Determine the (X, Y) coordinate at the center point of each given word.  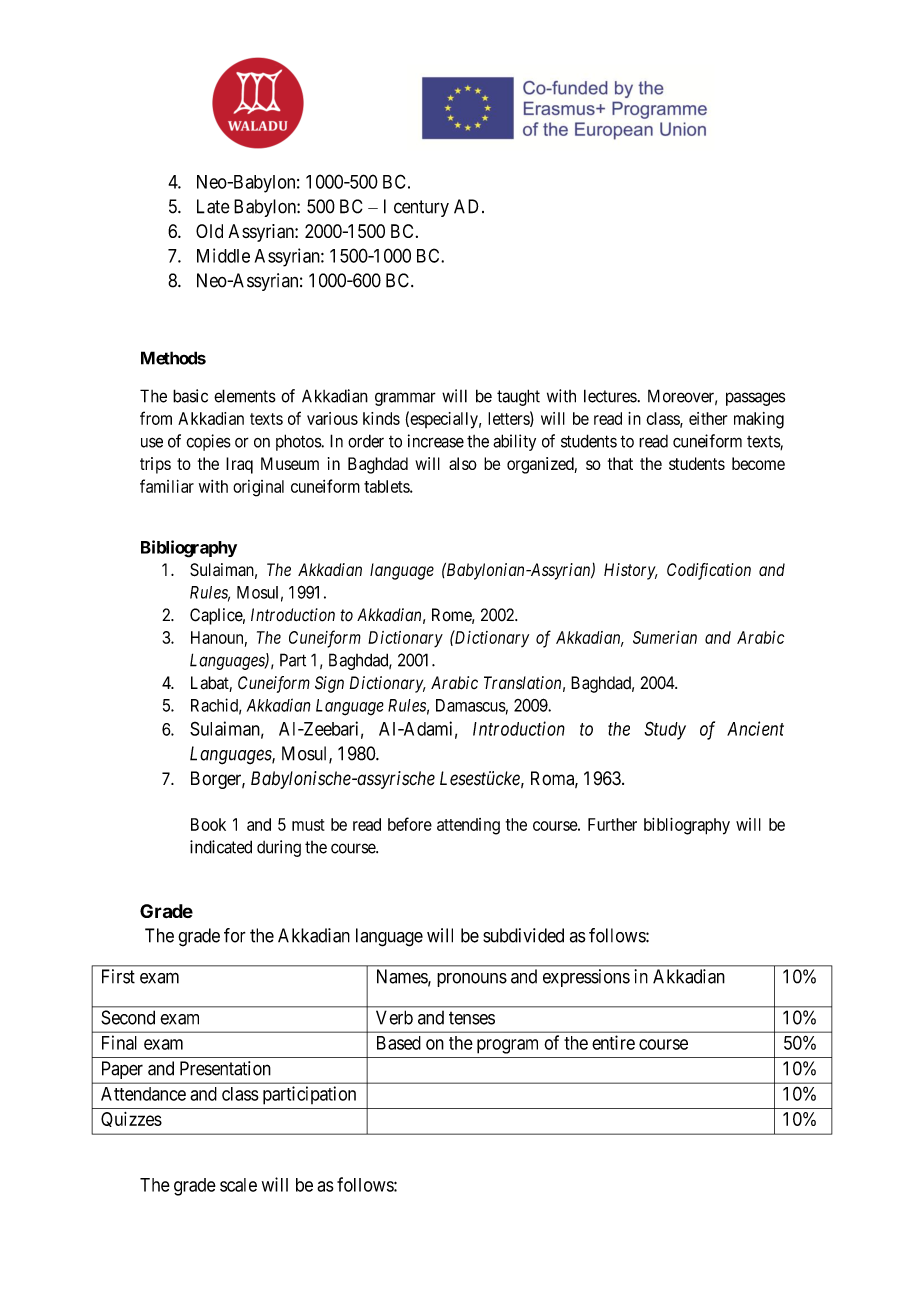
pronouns (472, 980)
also (463, 463)
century (421, 208)
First (118, 976)
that (620, 463)
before (410, 824)
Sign (329, 684)
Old (209, 231)
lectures (610, 396)
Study (665, 730)
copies (208, 442)
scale (238, 1185)
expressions (586, 978)
